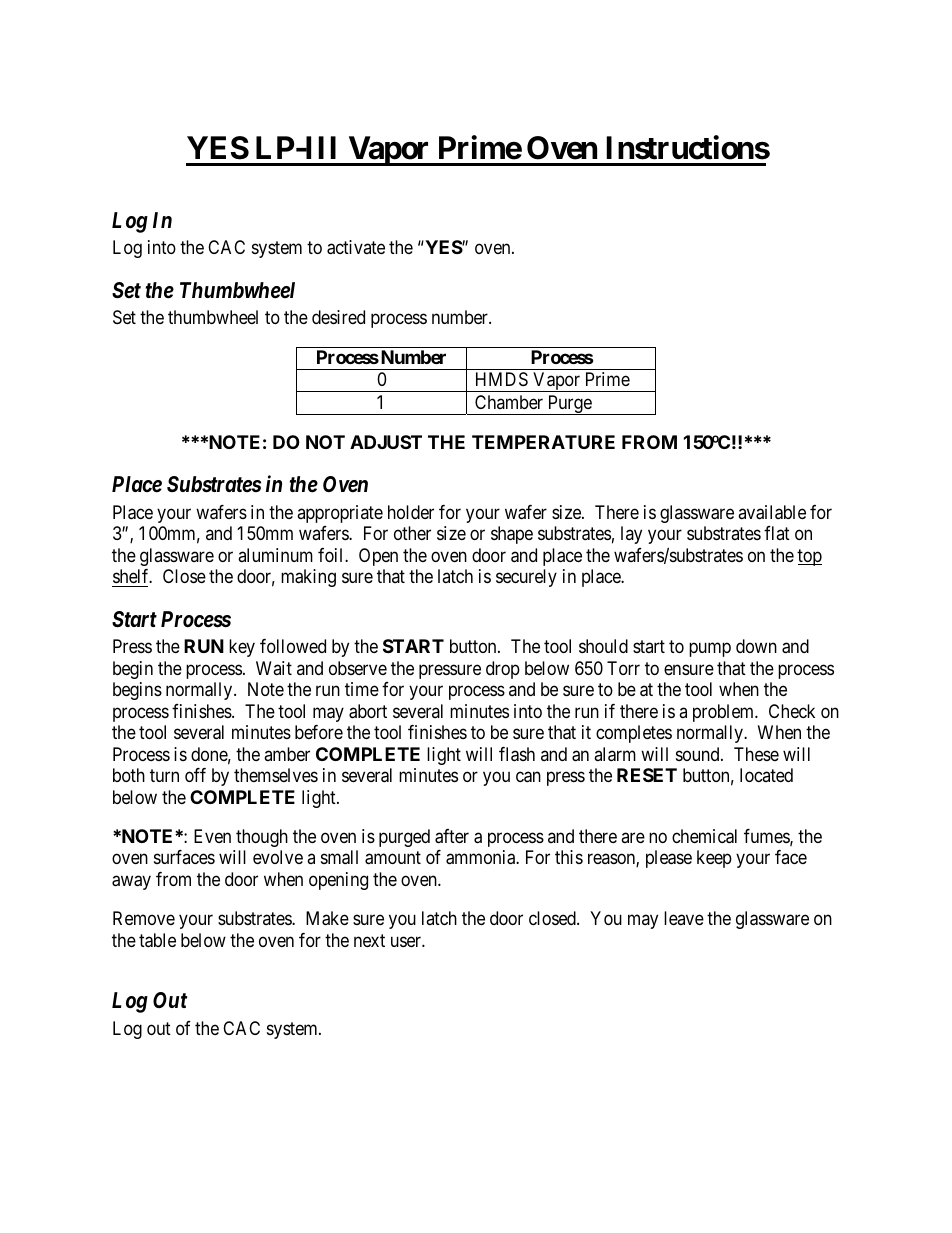  Describe the element at coordinates (756, 646) in the page. I see `down` at that location.
